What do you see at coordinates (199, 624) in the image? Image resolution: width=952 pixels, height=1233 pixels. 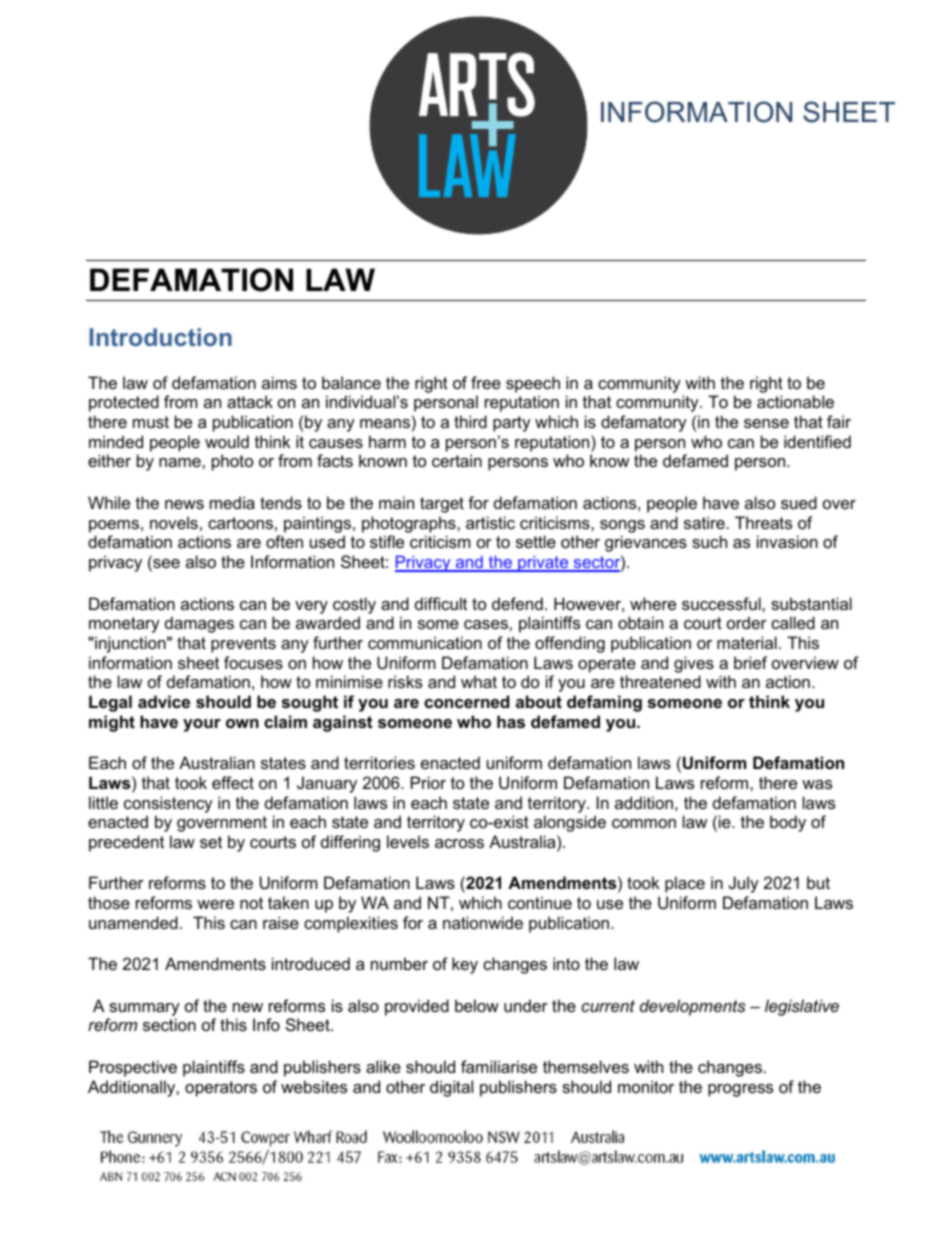 I see `damages` at bounding box center [199, 624].
